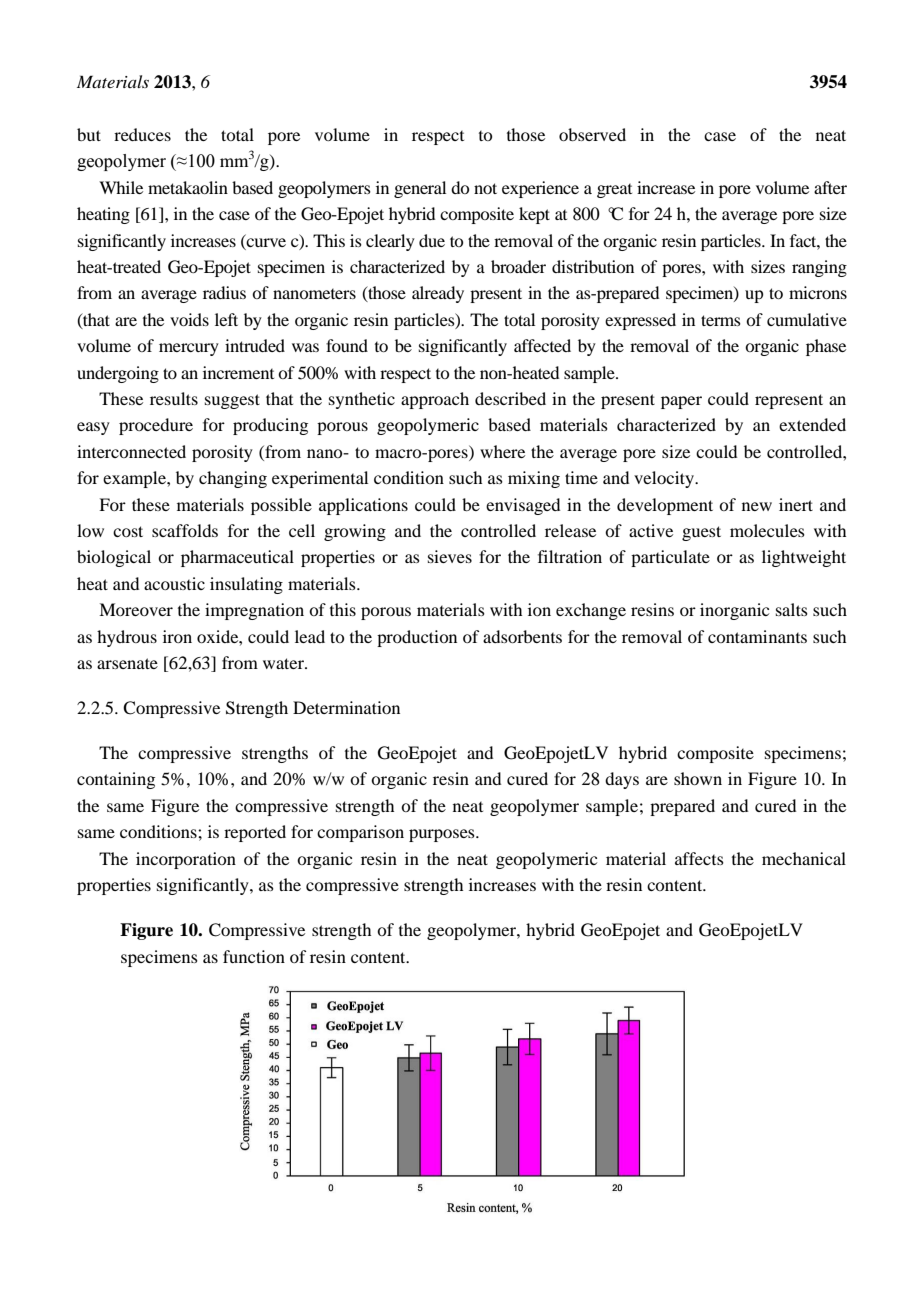  I want to click on Determination, so click(346, 707).
